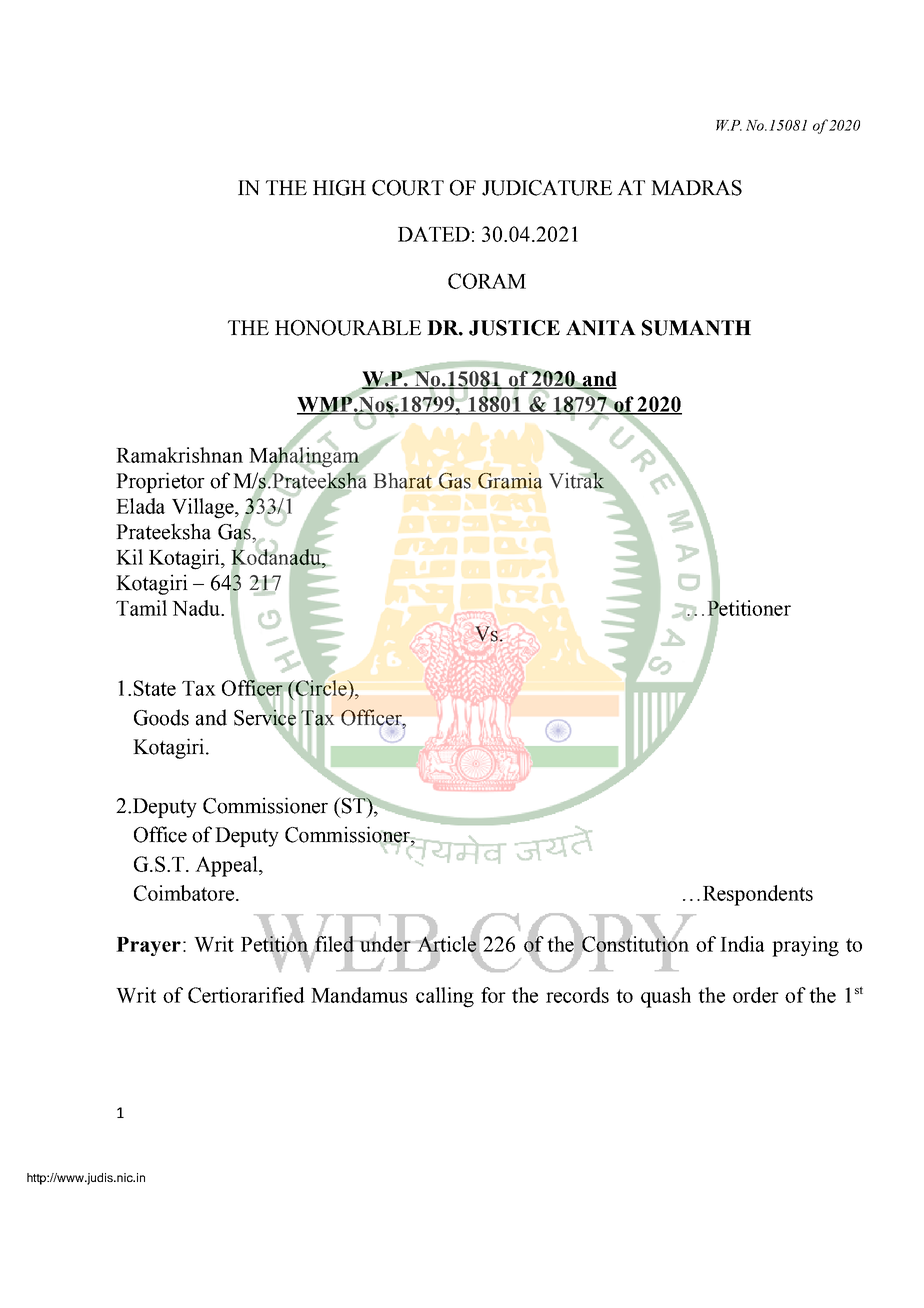  Describe the element at coordinates (493, 995) in the screenshot. I see `for` at that location.
